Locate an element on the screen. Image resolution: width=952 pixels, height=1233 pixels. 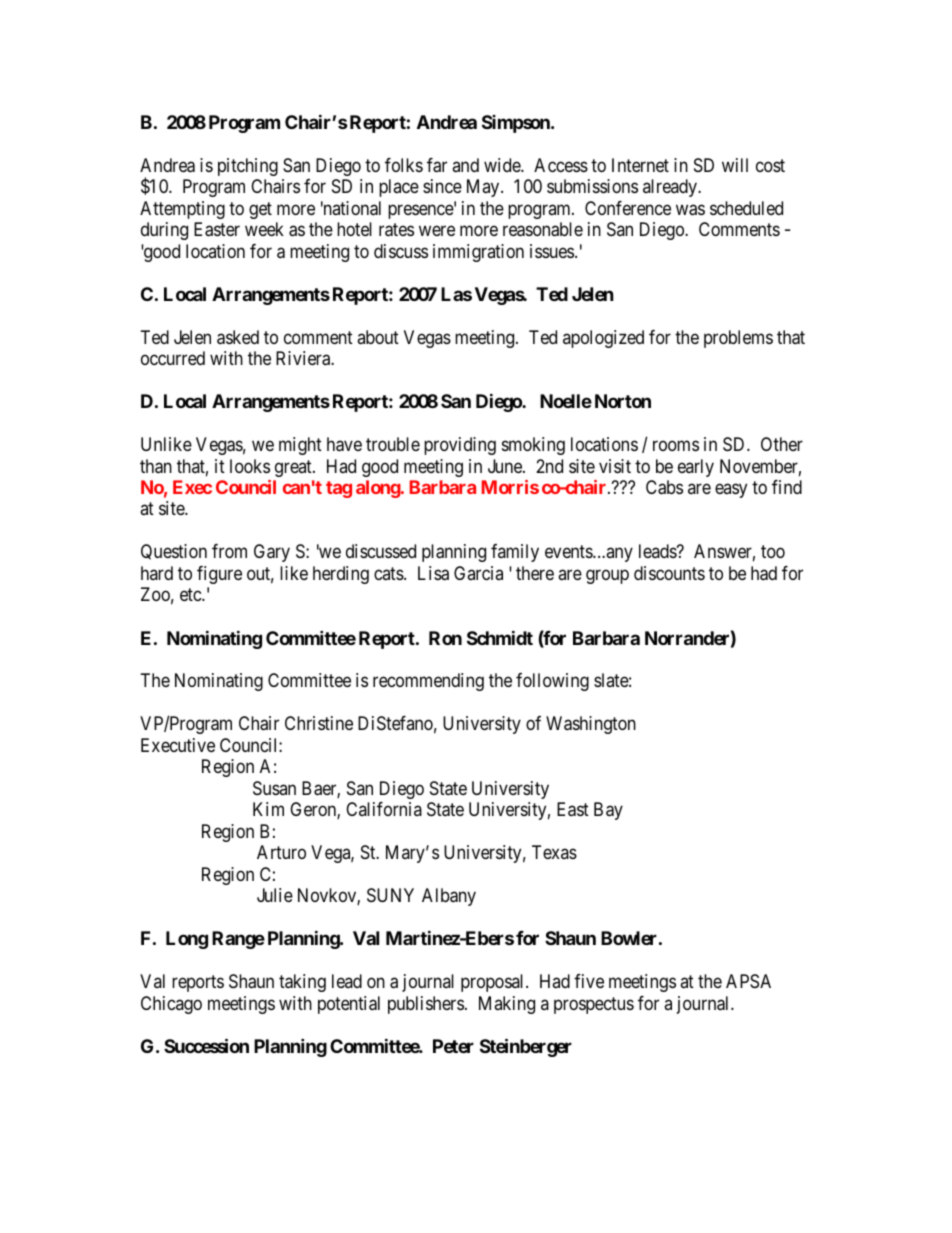
wide is located at coordinates (503, 165).
